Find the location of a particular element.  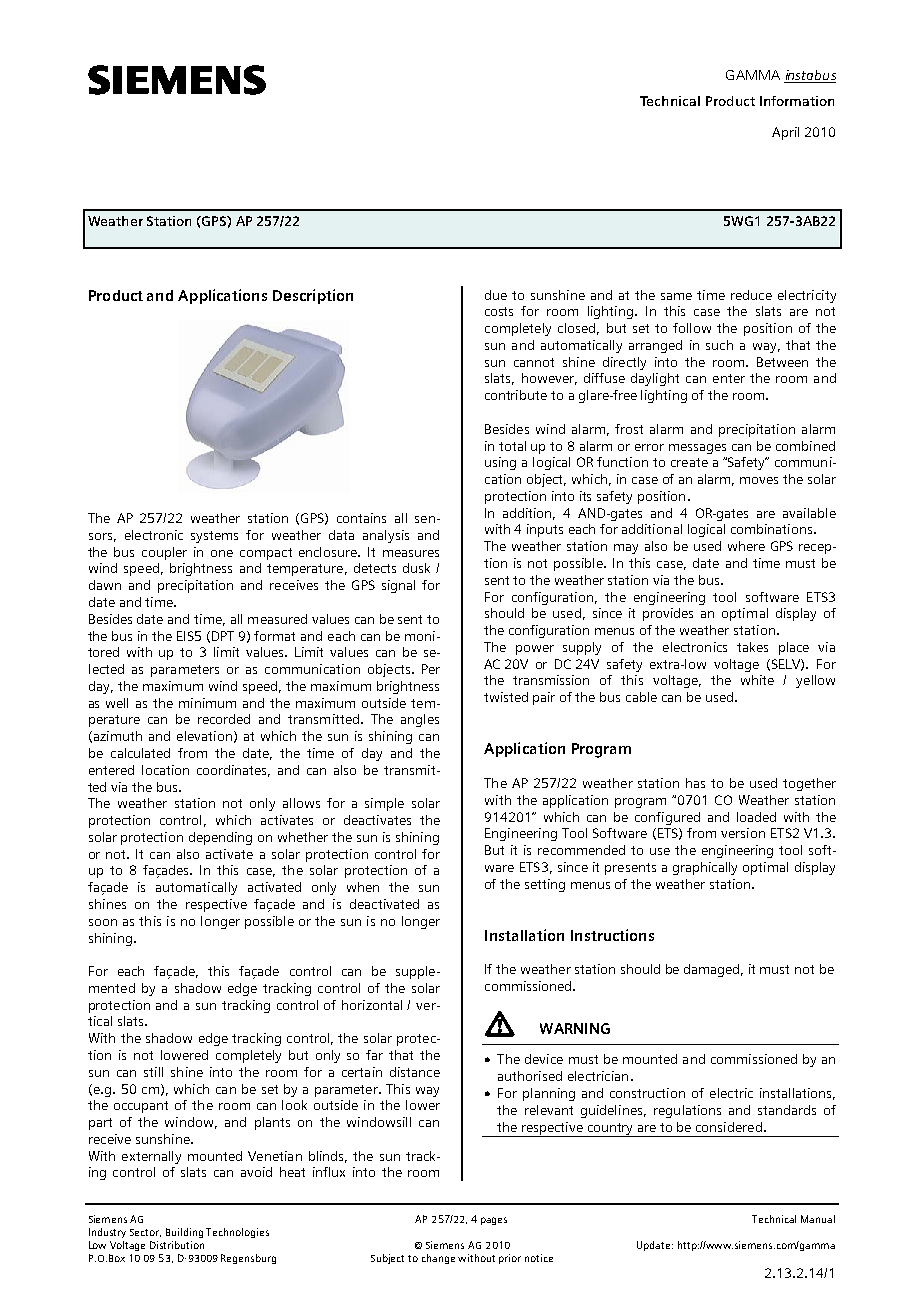

due is located at coordinates (496, 295).
